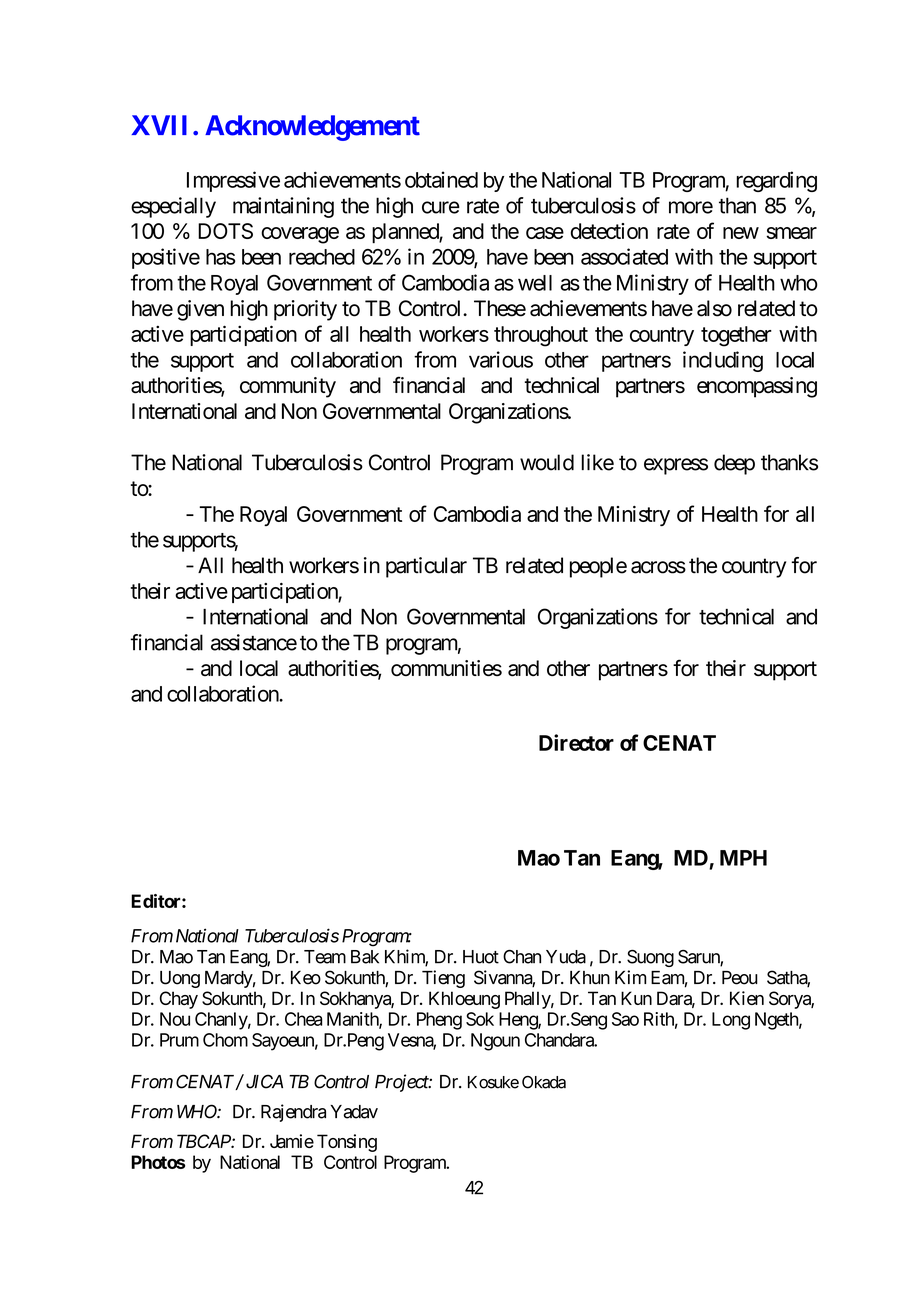  What do you see at coordinates (426, 567) in the document?
I see `particular` at bounding box center [426, 567].
